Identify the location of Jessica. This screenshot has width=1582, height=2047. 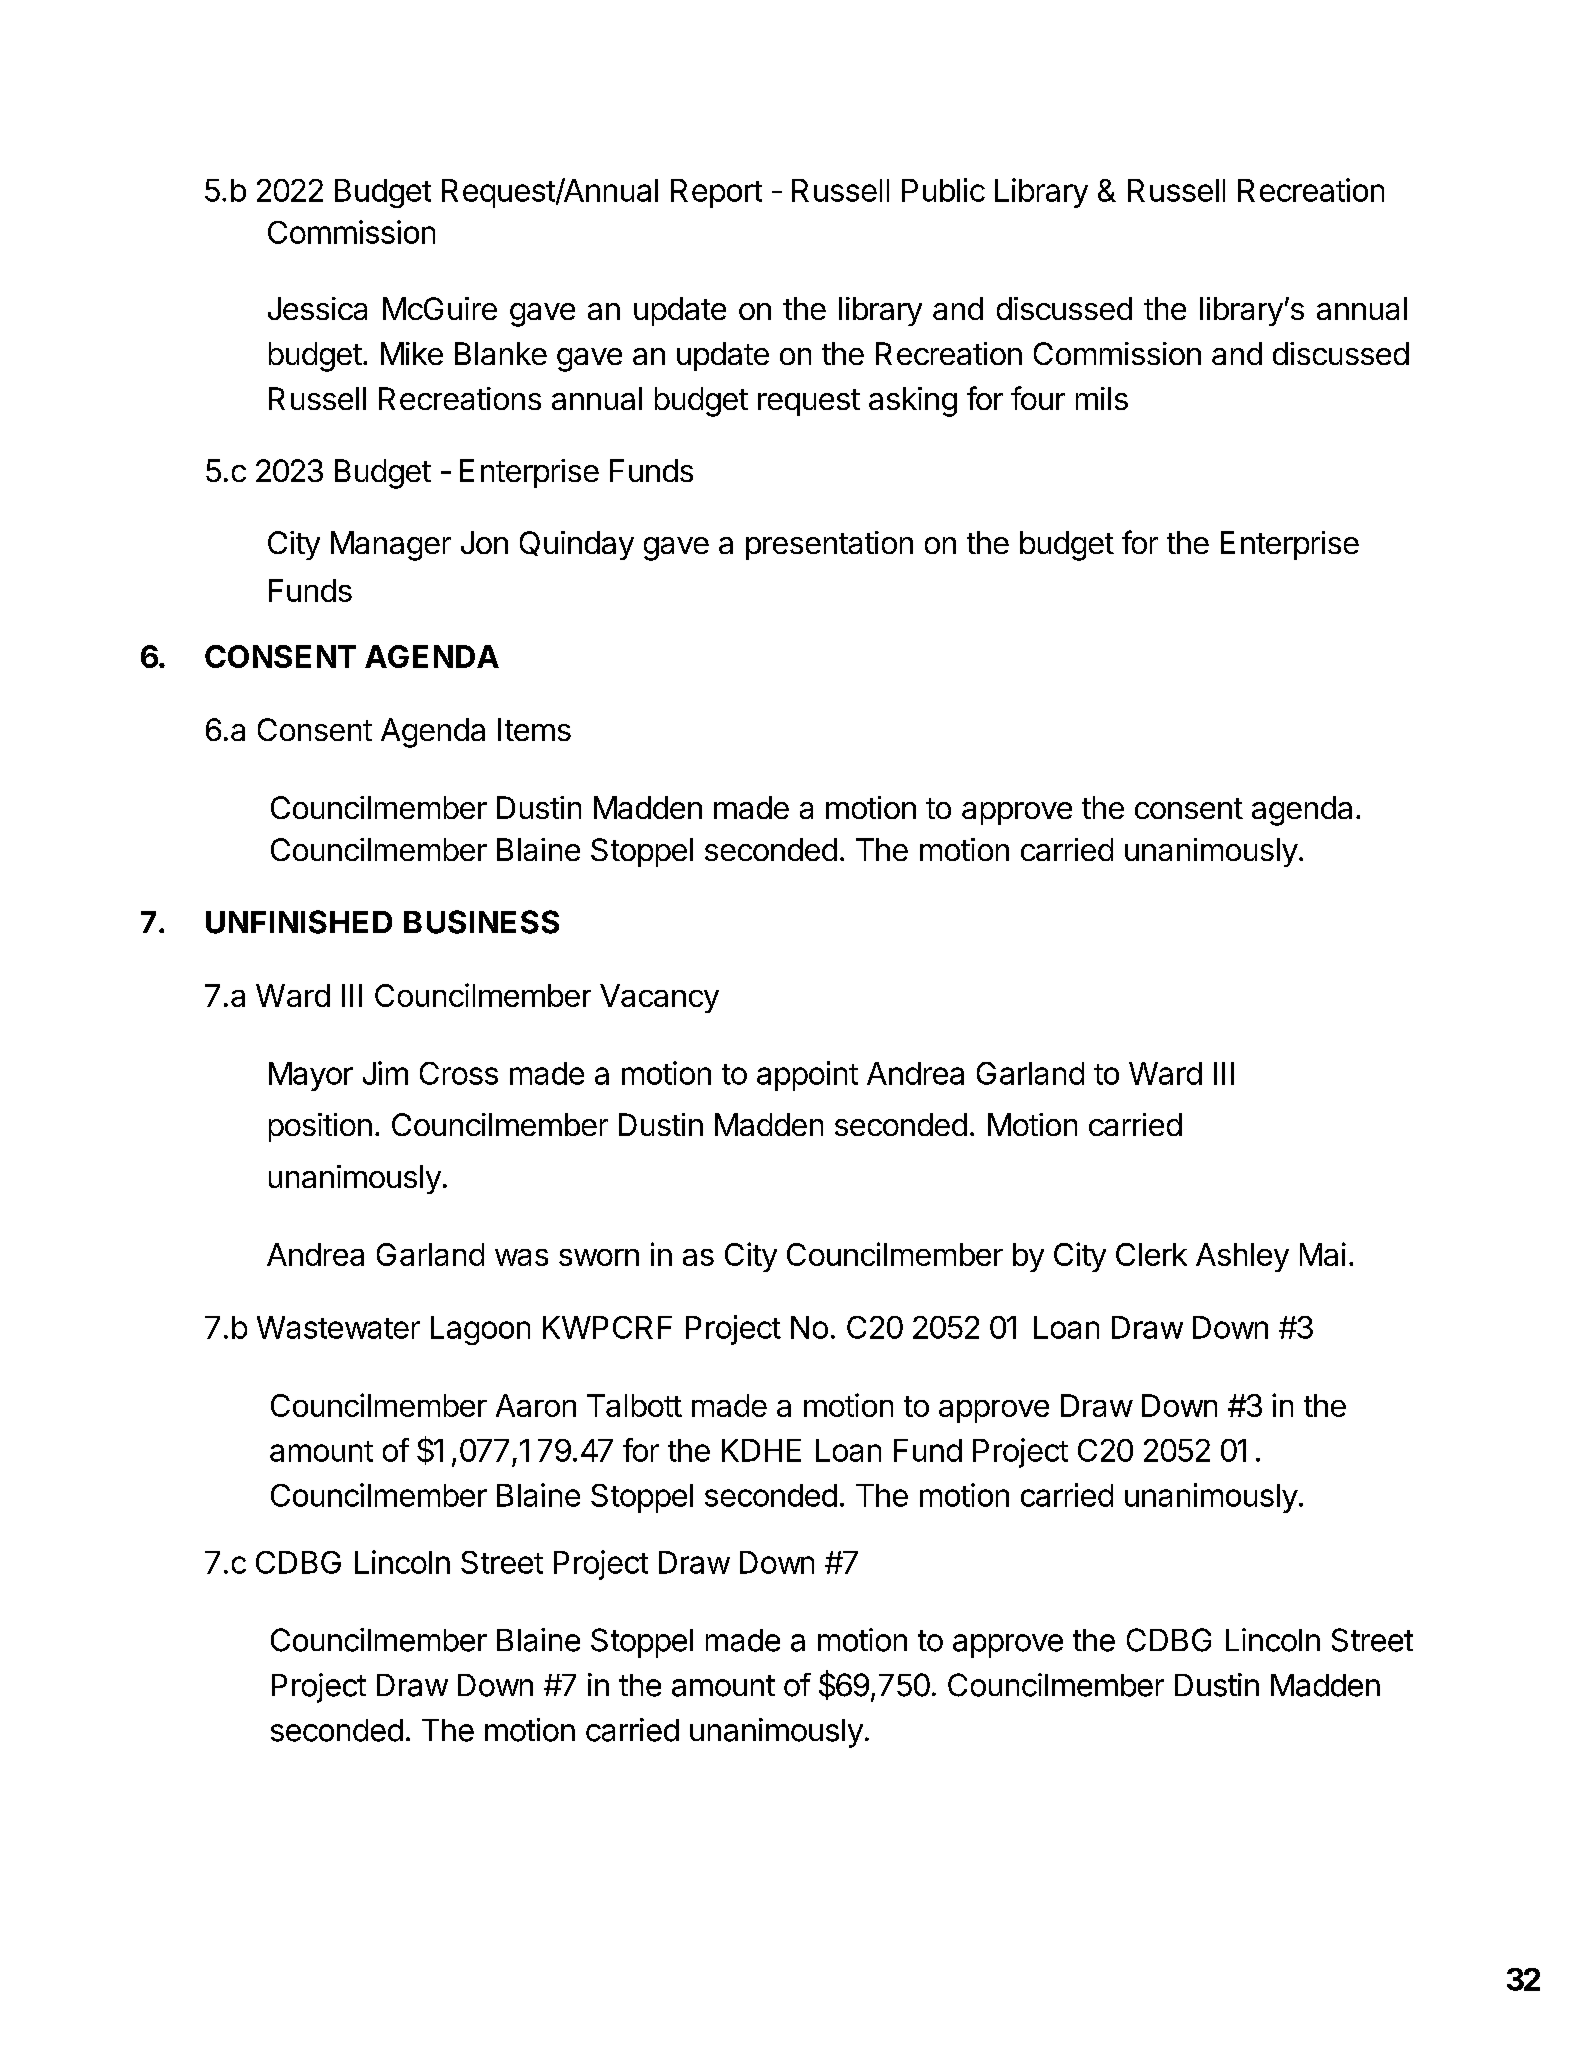
(317, 308).
